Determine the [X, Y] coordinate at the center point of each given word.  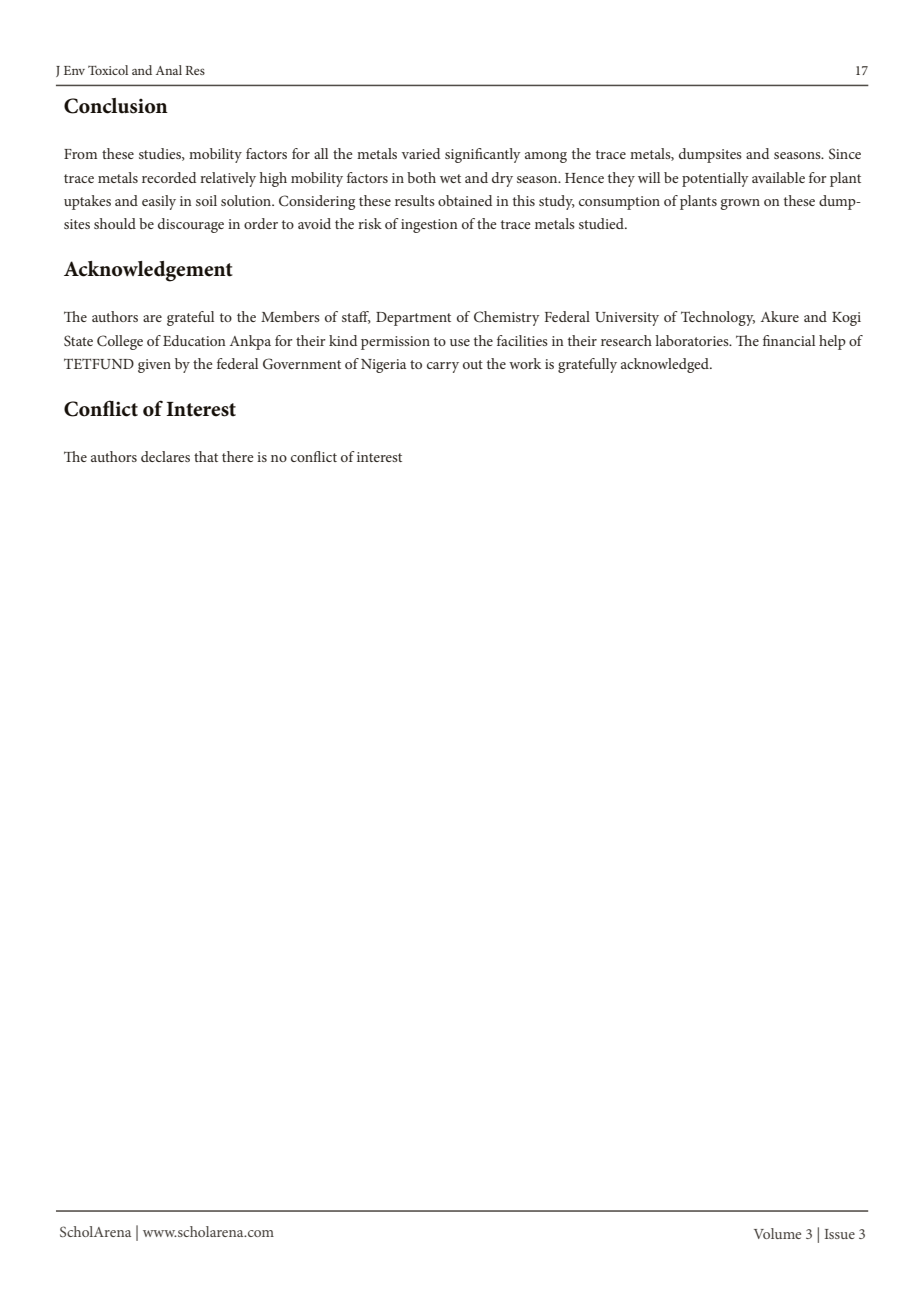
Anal [169, 70]
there [238, 456]
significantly [483, 155]
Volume [777, 1233]
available [778, 177]
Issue [840, 1234]
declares [165, 456]
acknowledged [666, 365]
